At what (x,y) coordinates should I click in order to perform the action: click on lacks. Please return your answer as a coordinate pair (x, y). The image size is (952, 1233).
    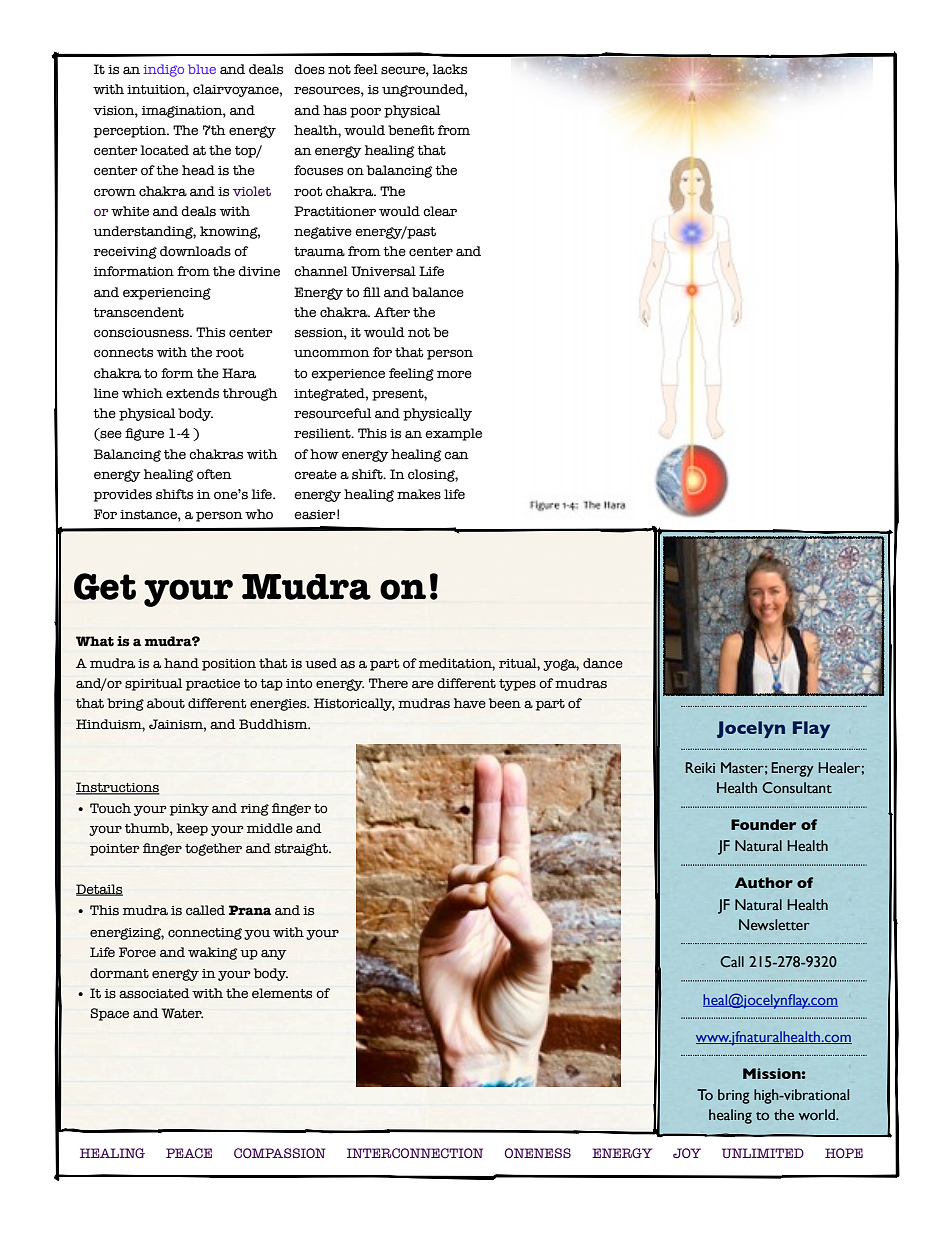
    Looking at the image, I should click on (449, 69).
